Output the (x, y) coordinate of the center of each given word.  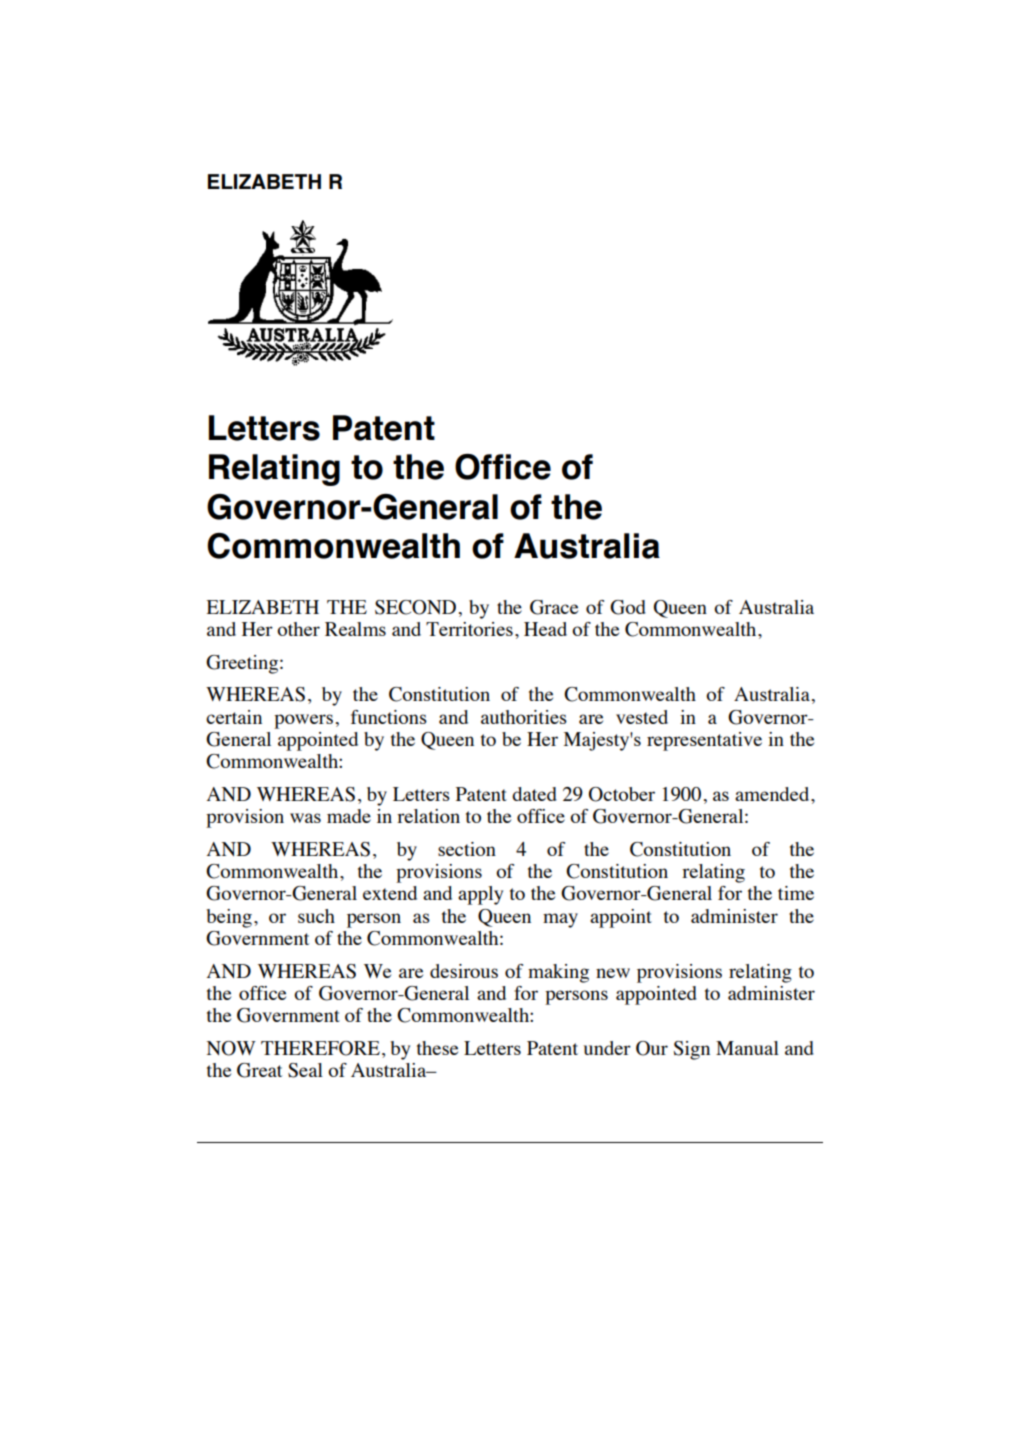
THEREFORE (320, 1048)
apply (480, 895)
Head (545, 629)
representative (704, 741)
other (298, 629)
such (316, 916)
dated (534, 794)
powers (303, 721)
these (437, 1048)
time (796, 893)
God (628, 607)
